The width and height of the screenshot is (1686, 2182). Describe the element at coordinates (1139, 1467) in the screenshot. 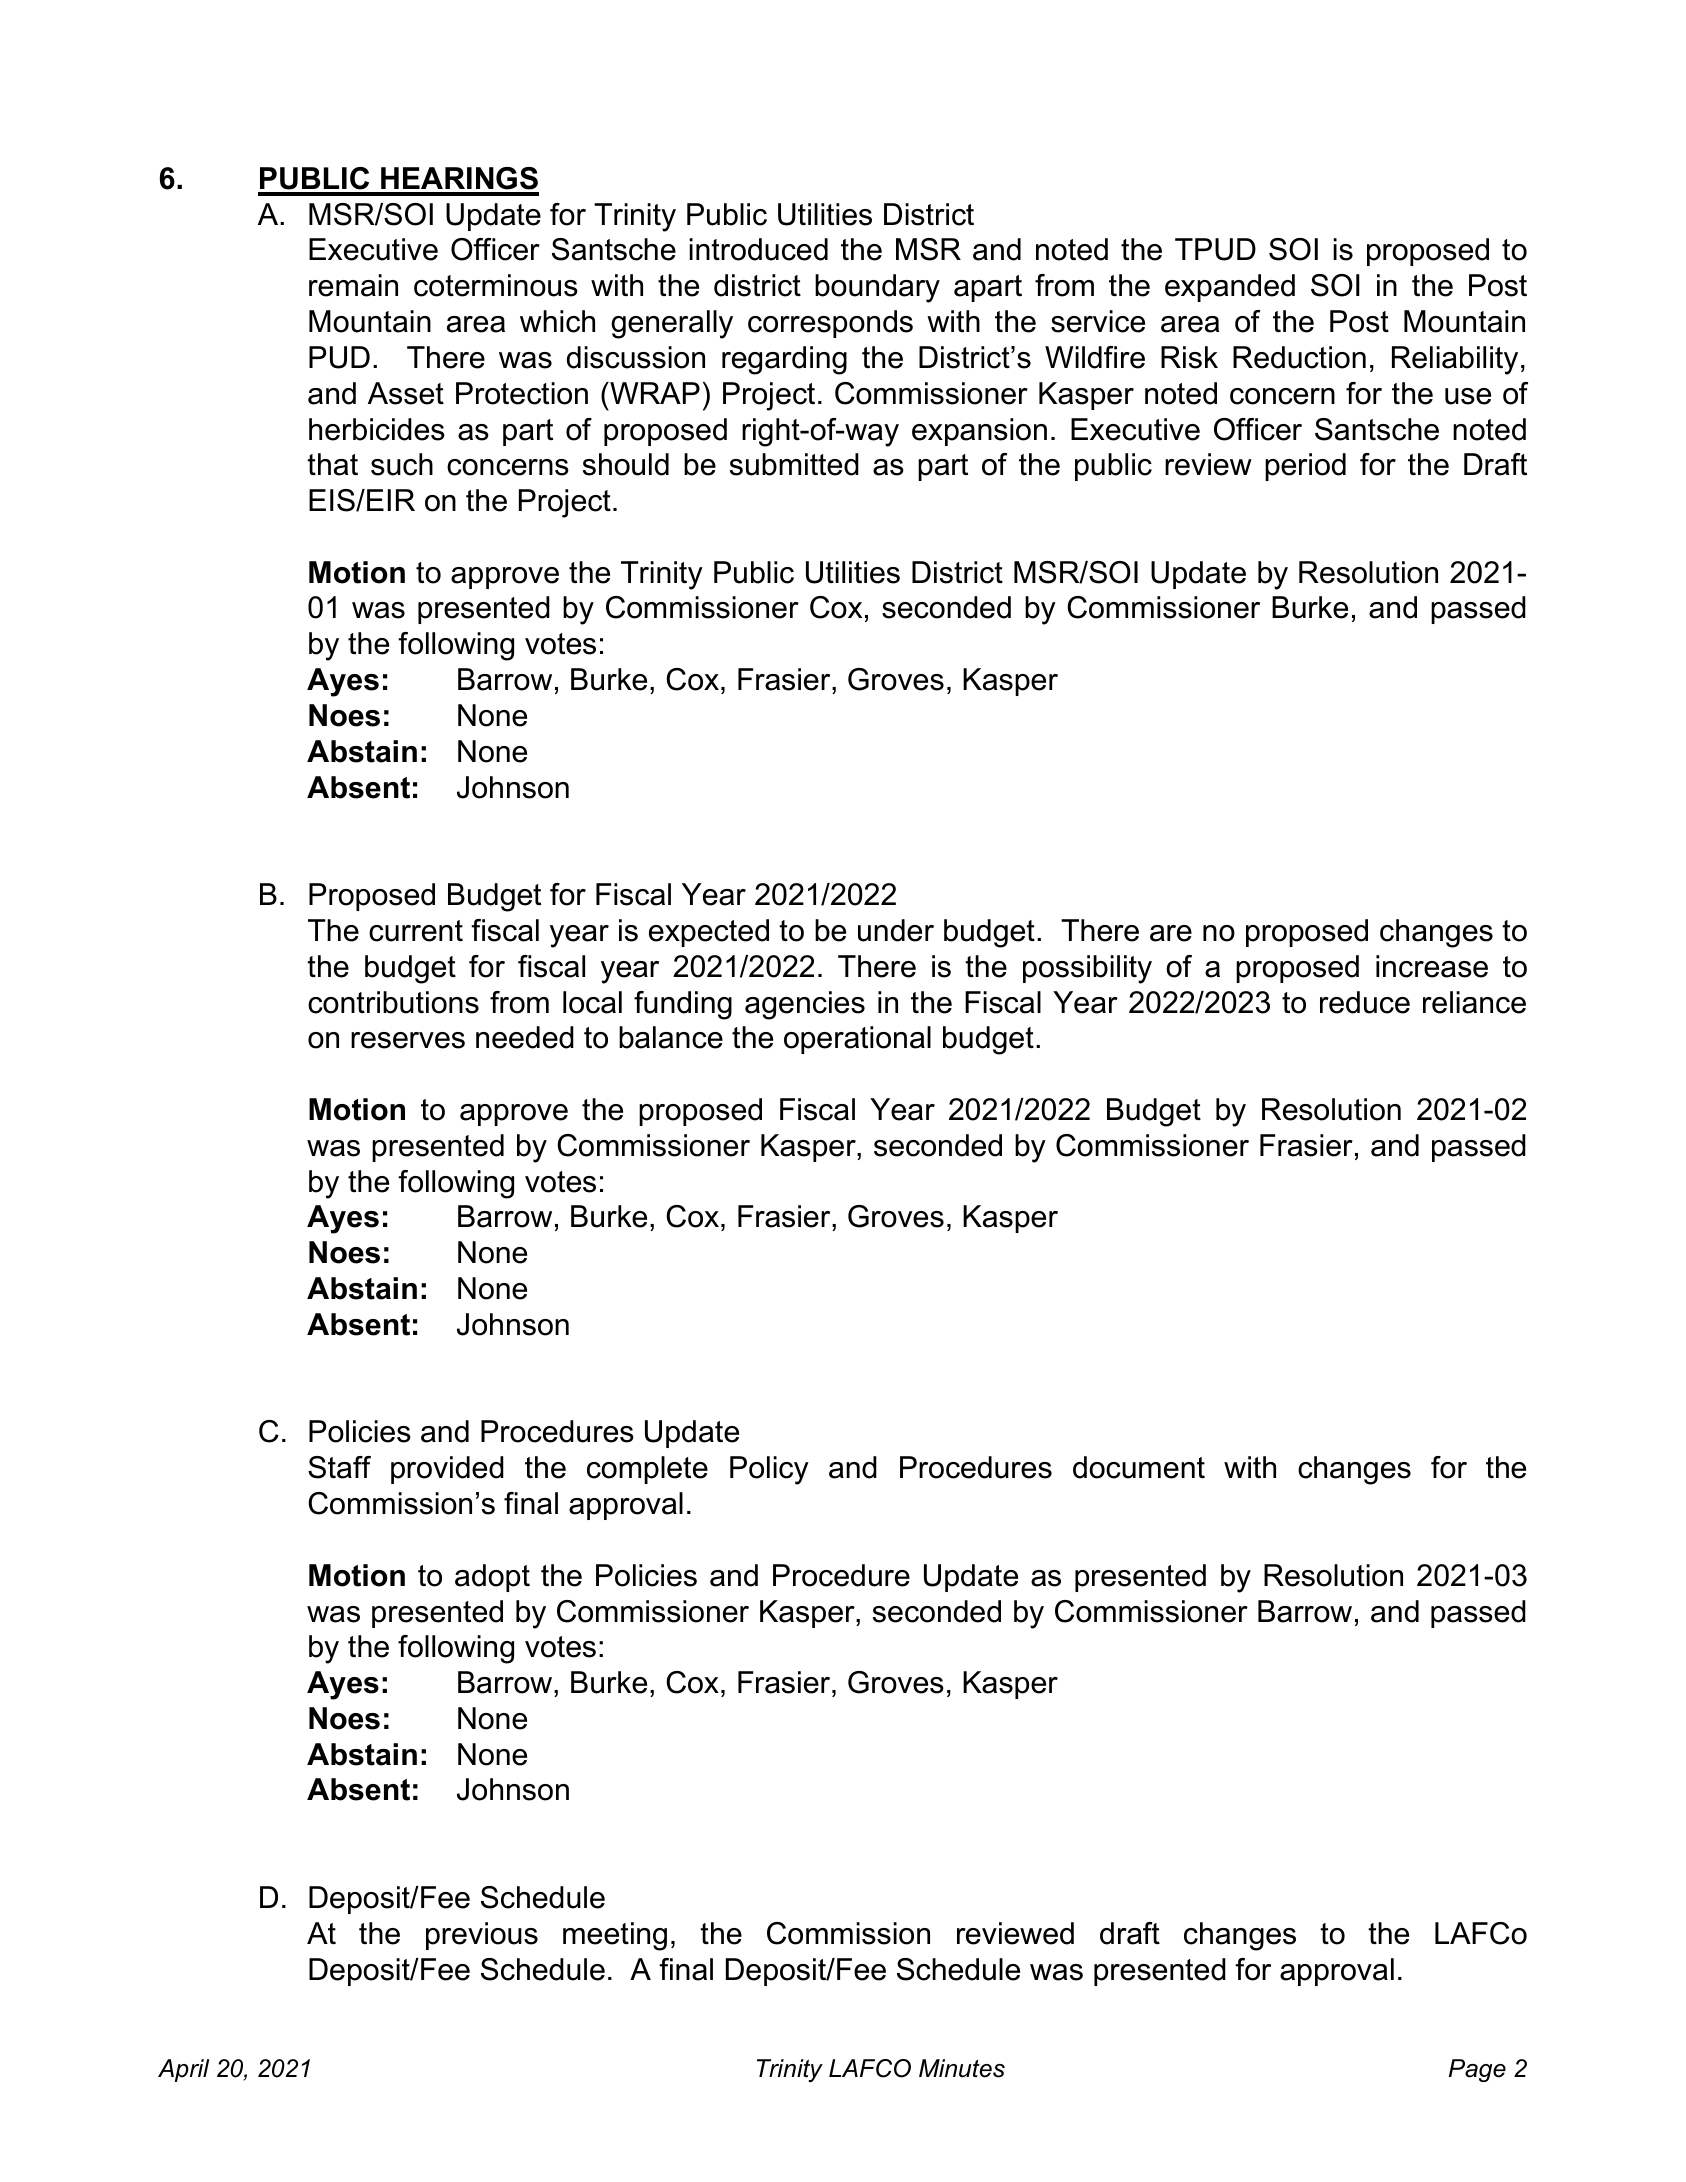

I see `document` at that location.
